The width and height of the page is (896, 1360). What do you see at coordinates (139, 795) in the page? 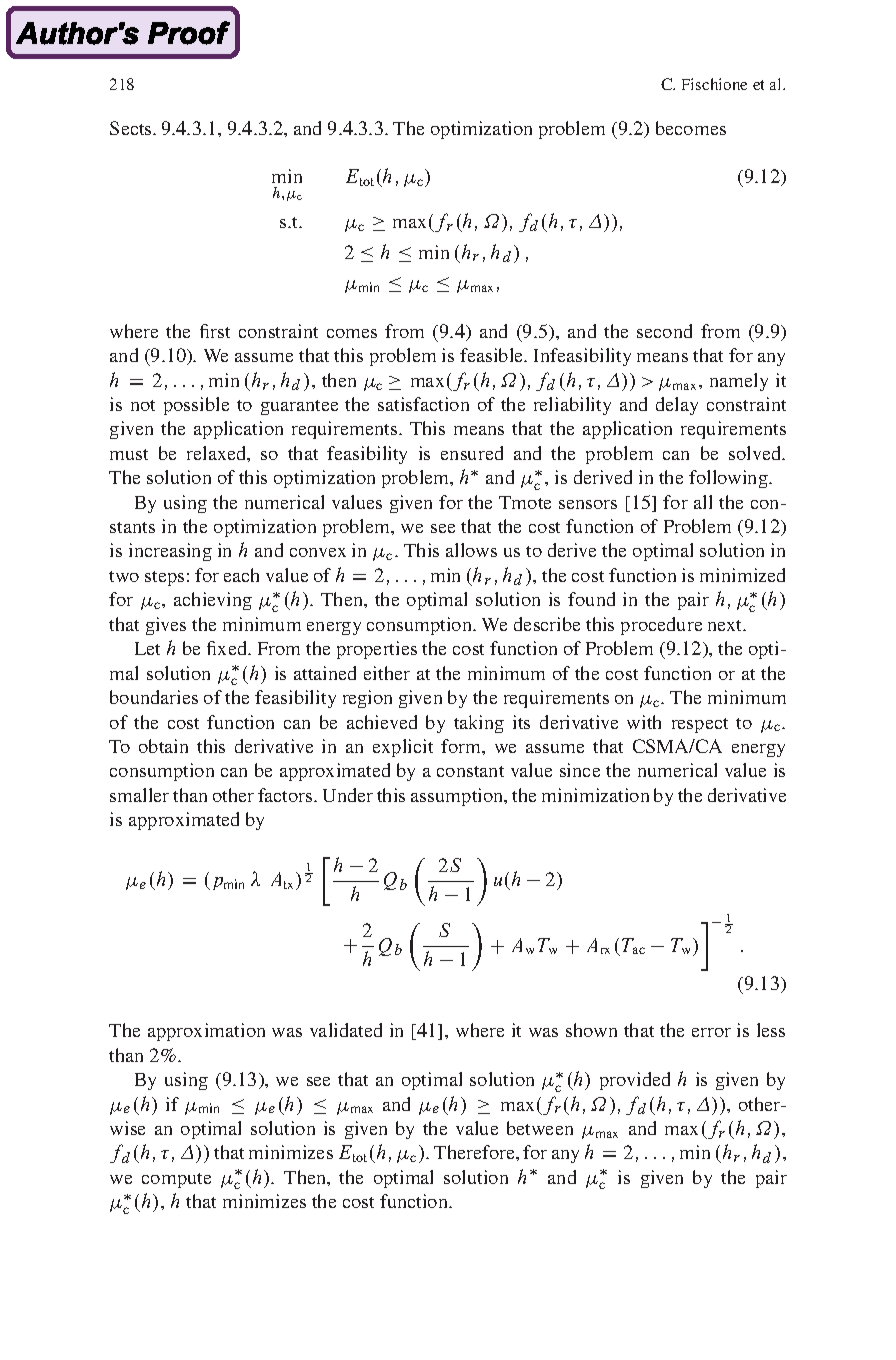
I see `smaller` at bounding box center [139, 795].
